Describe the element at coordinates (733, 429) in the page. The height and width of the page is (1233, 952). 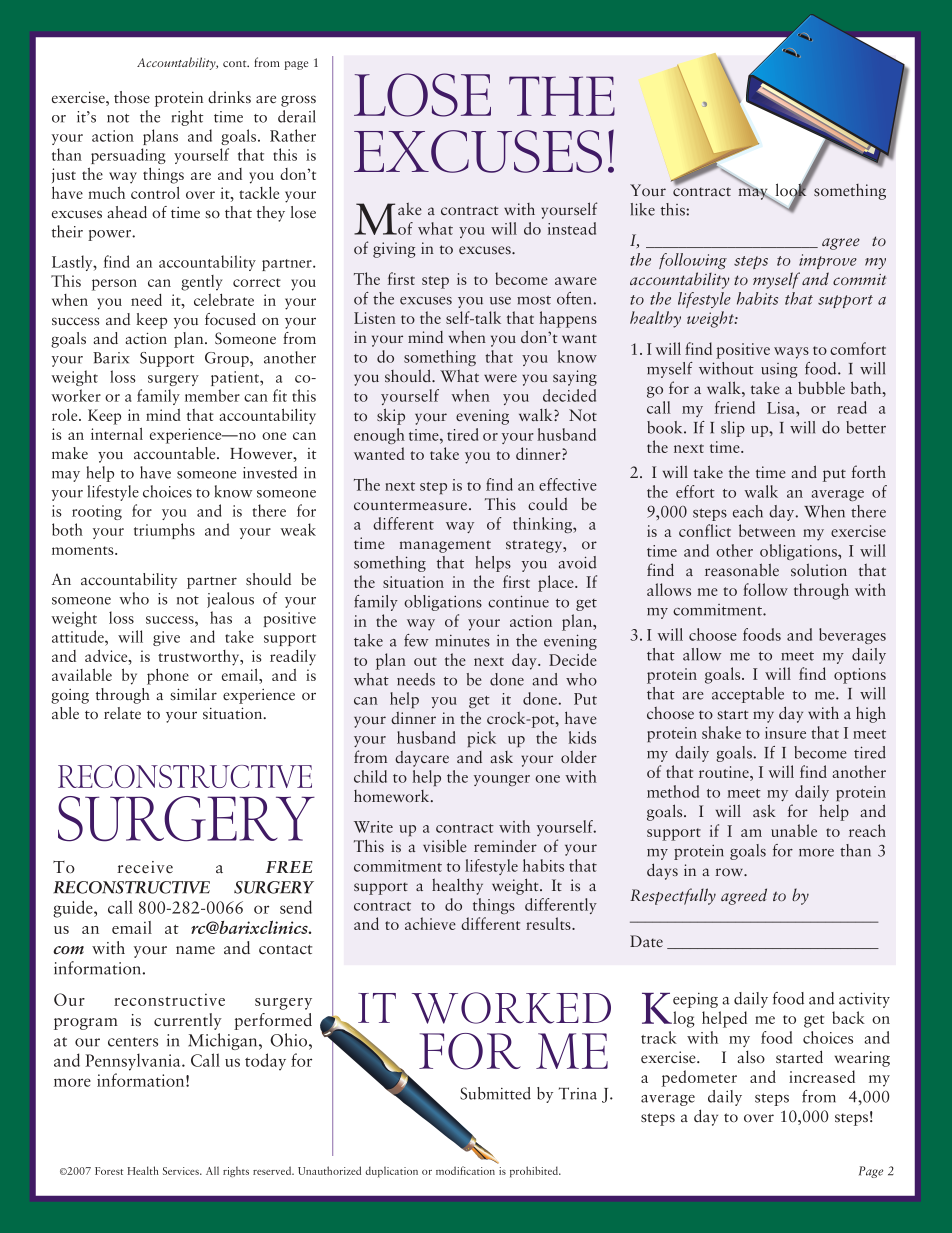
I see `slip` at that location.
